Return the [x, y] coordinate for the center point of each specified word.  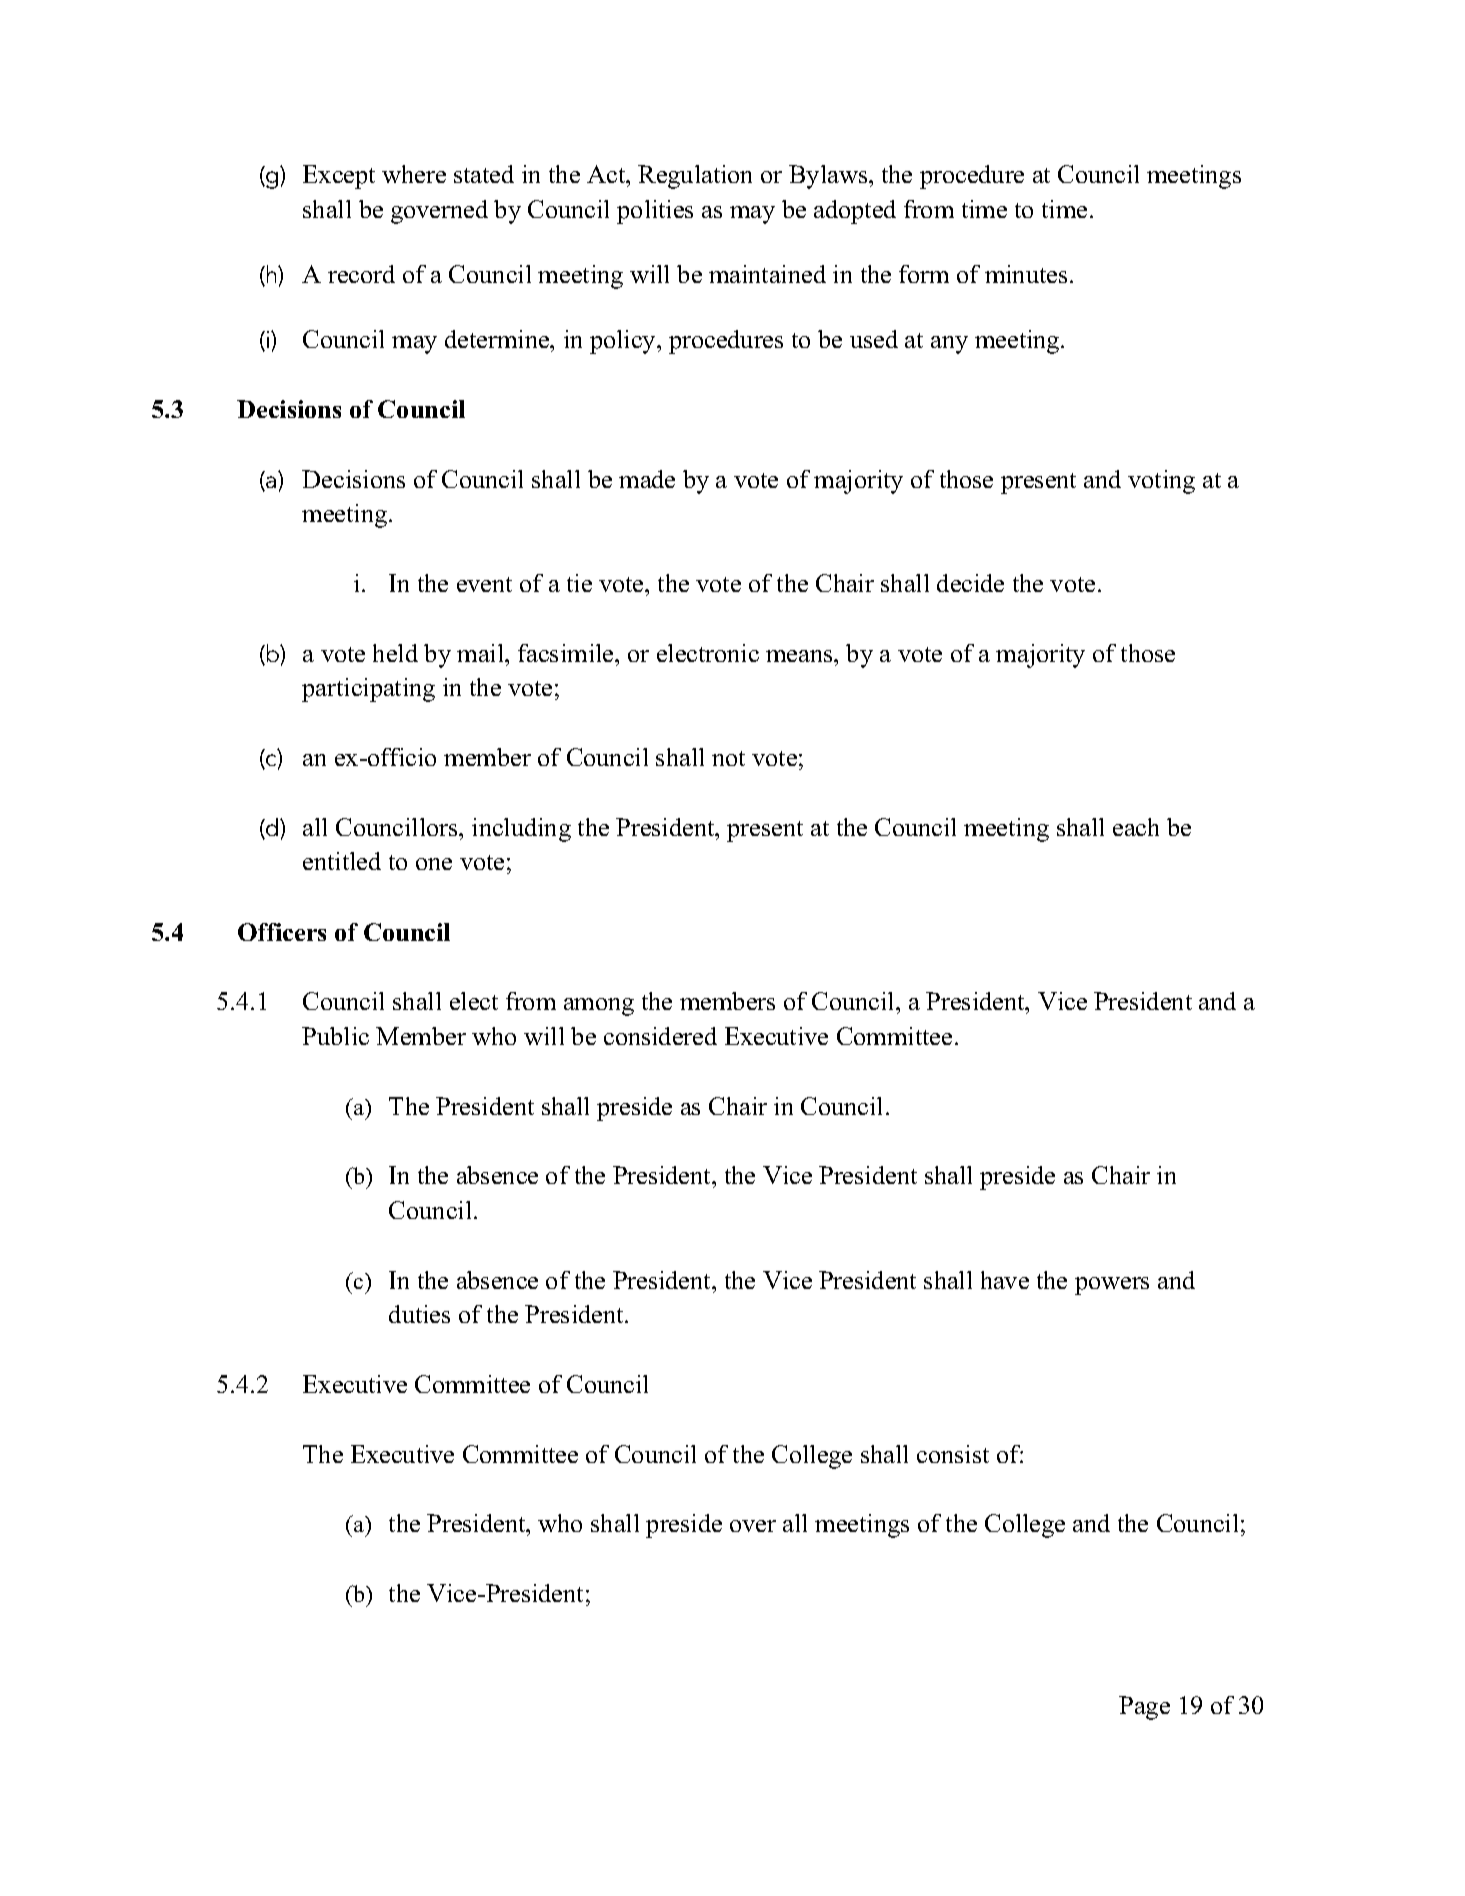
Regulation [695, 177]
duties [419, 1314]
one [434, 864]
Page [1144, 1708]
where [414, 174]
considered [660, 1036]
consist [953, 1454]
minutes [1026, 274]
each [1136, 827]
